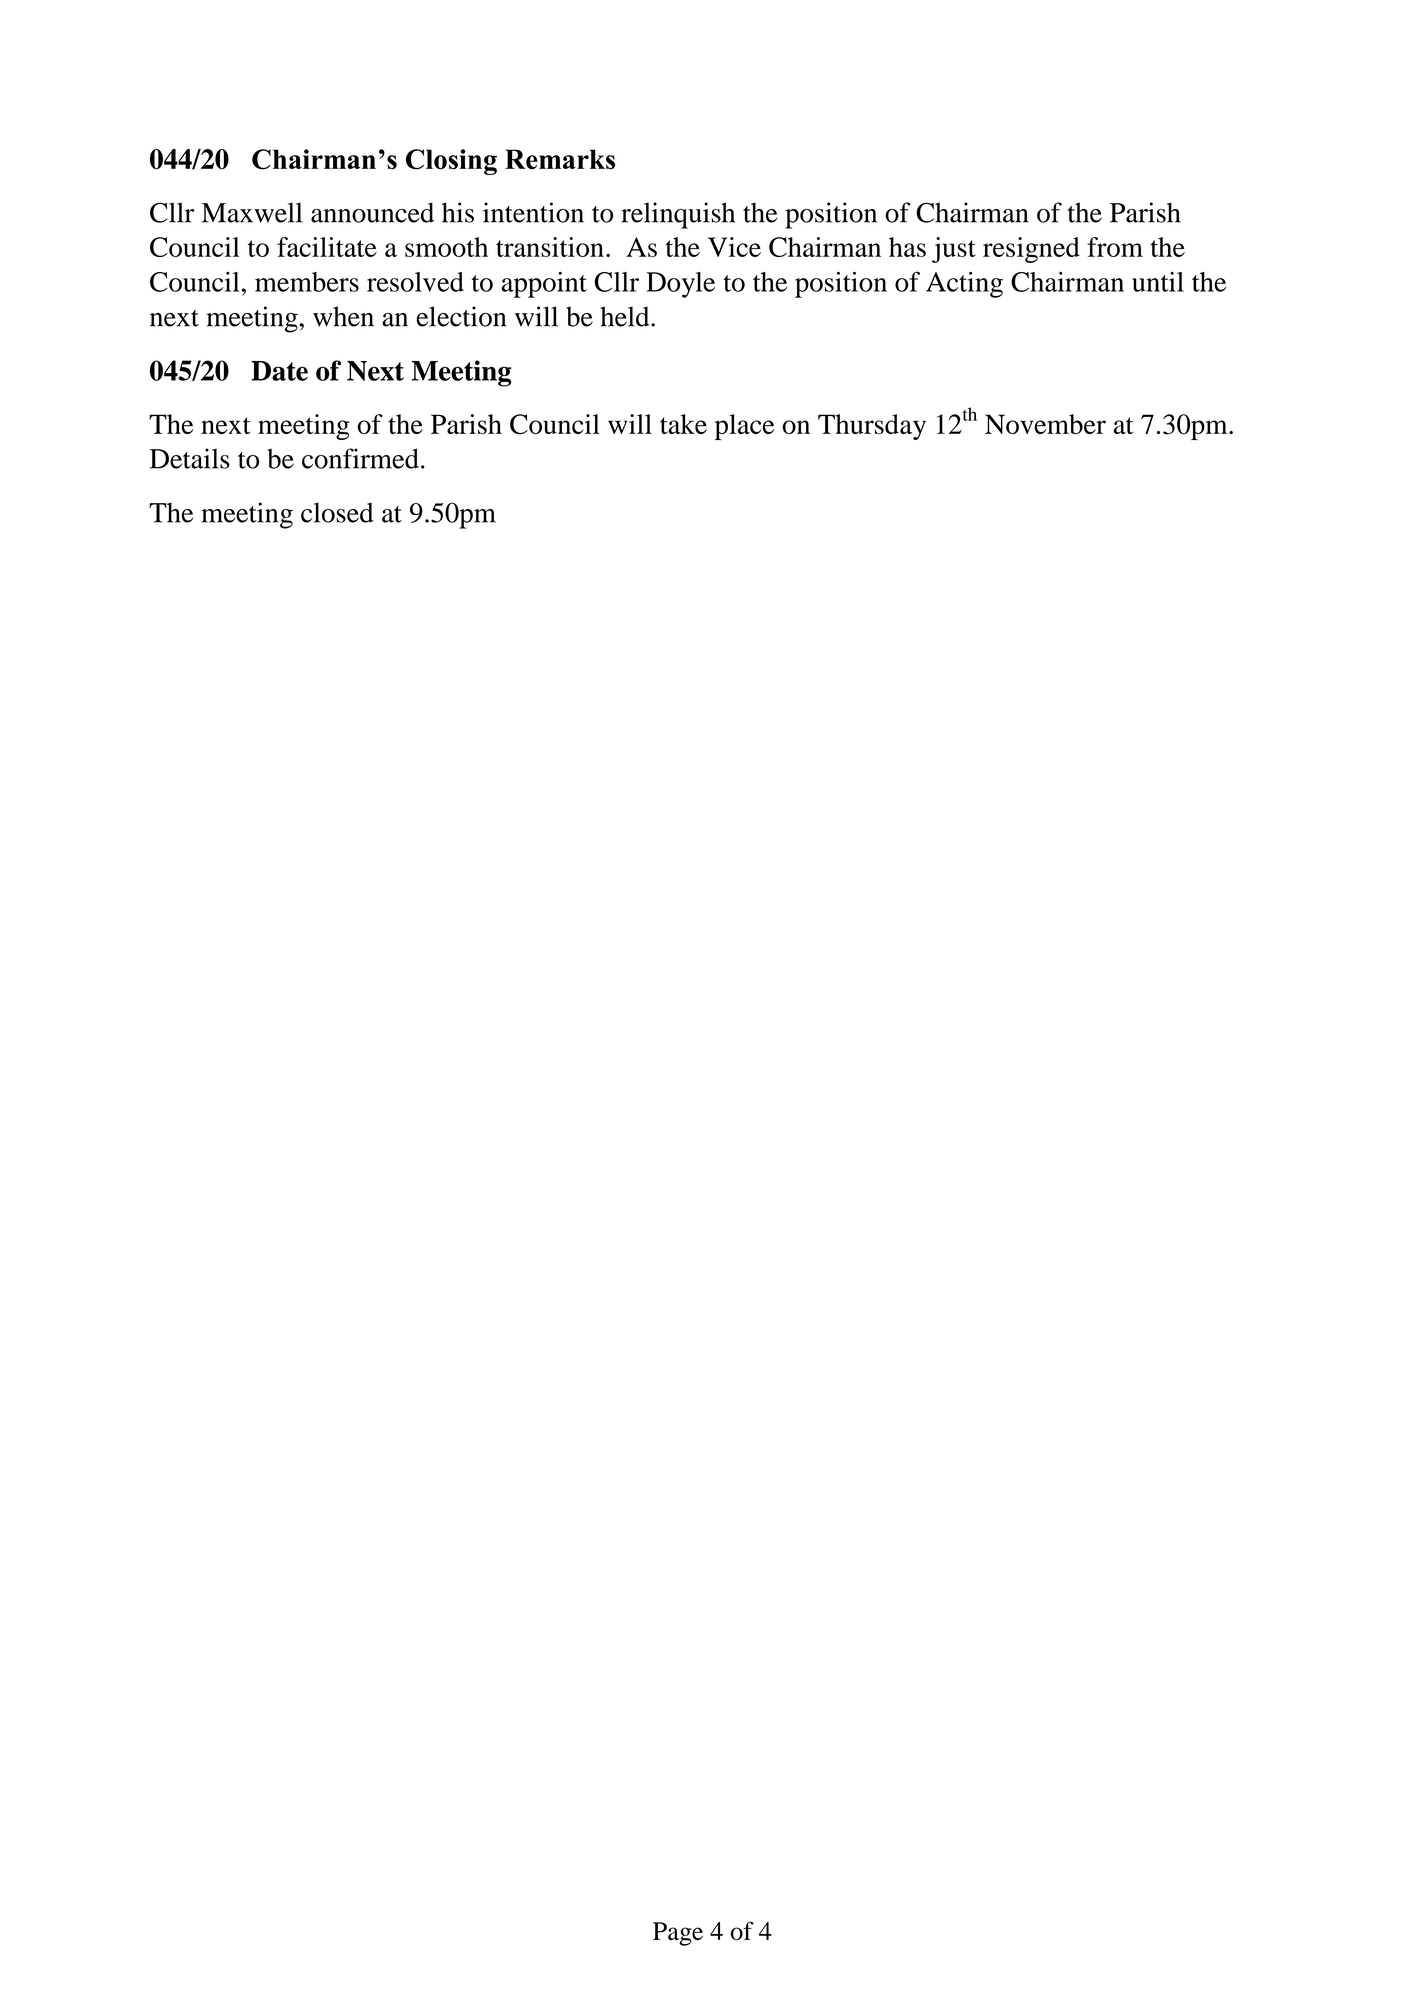  What do you see at coordinates (745, 427) in the screenshot?
I see `place` at bounding box center [745, 427].
